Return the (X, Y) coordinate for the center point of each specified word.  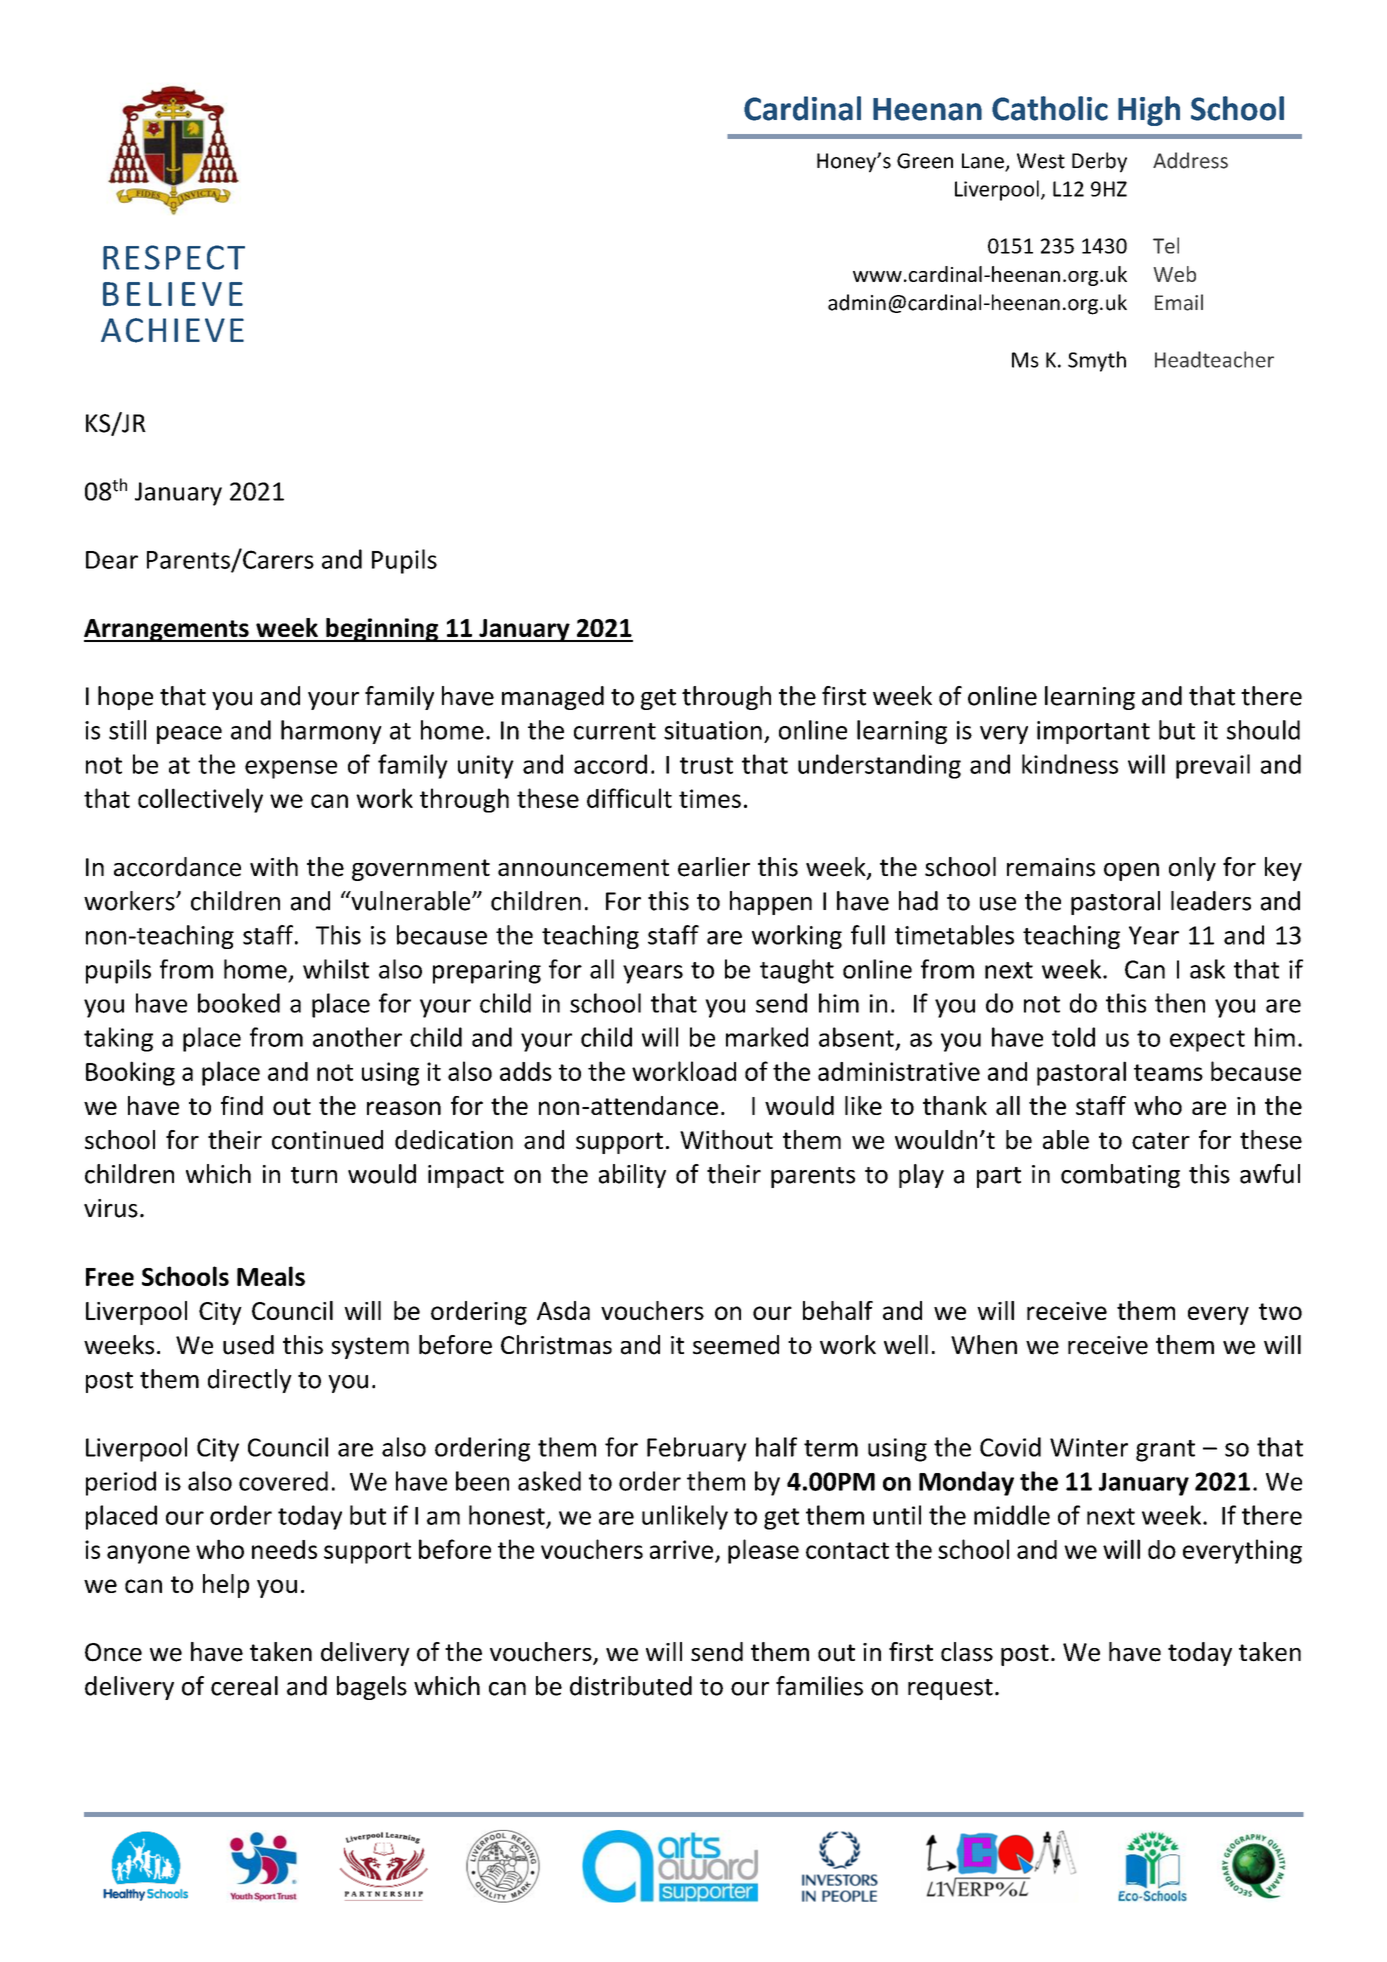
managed (553, 698)
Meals (271, 1276)
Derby (1099, 162)
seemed (736, 1345)
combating (1120, 1176)
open (1131, 872)
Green (925, 161)
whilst (336, 969)
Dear (112, 560)
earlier (714, 867)
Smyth (1097, 361)
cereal (244, 1686)
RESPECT (174, 257)
